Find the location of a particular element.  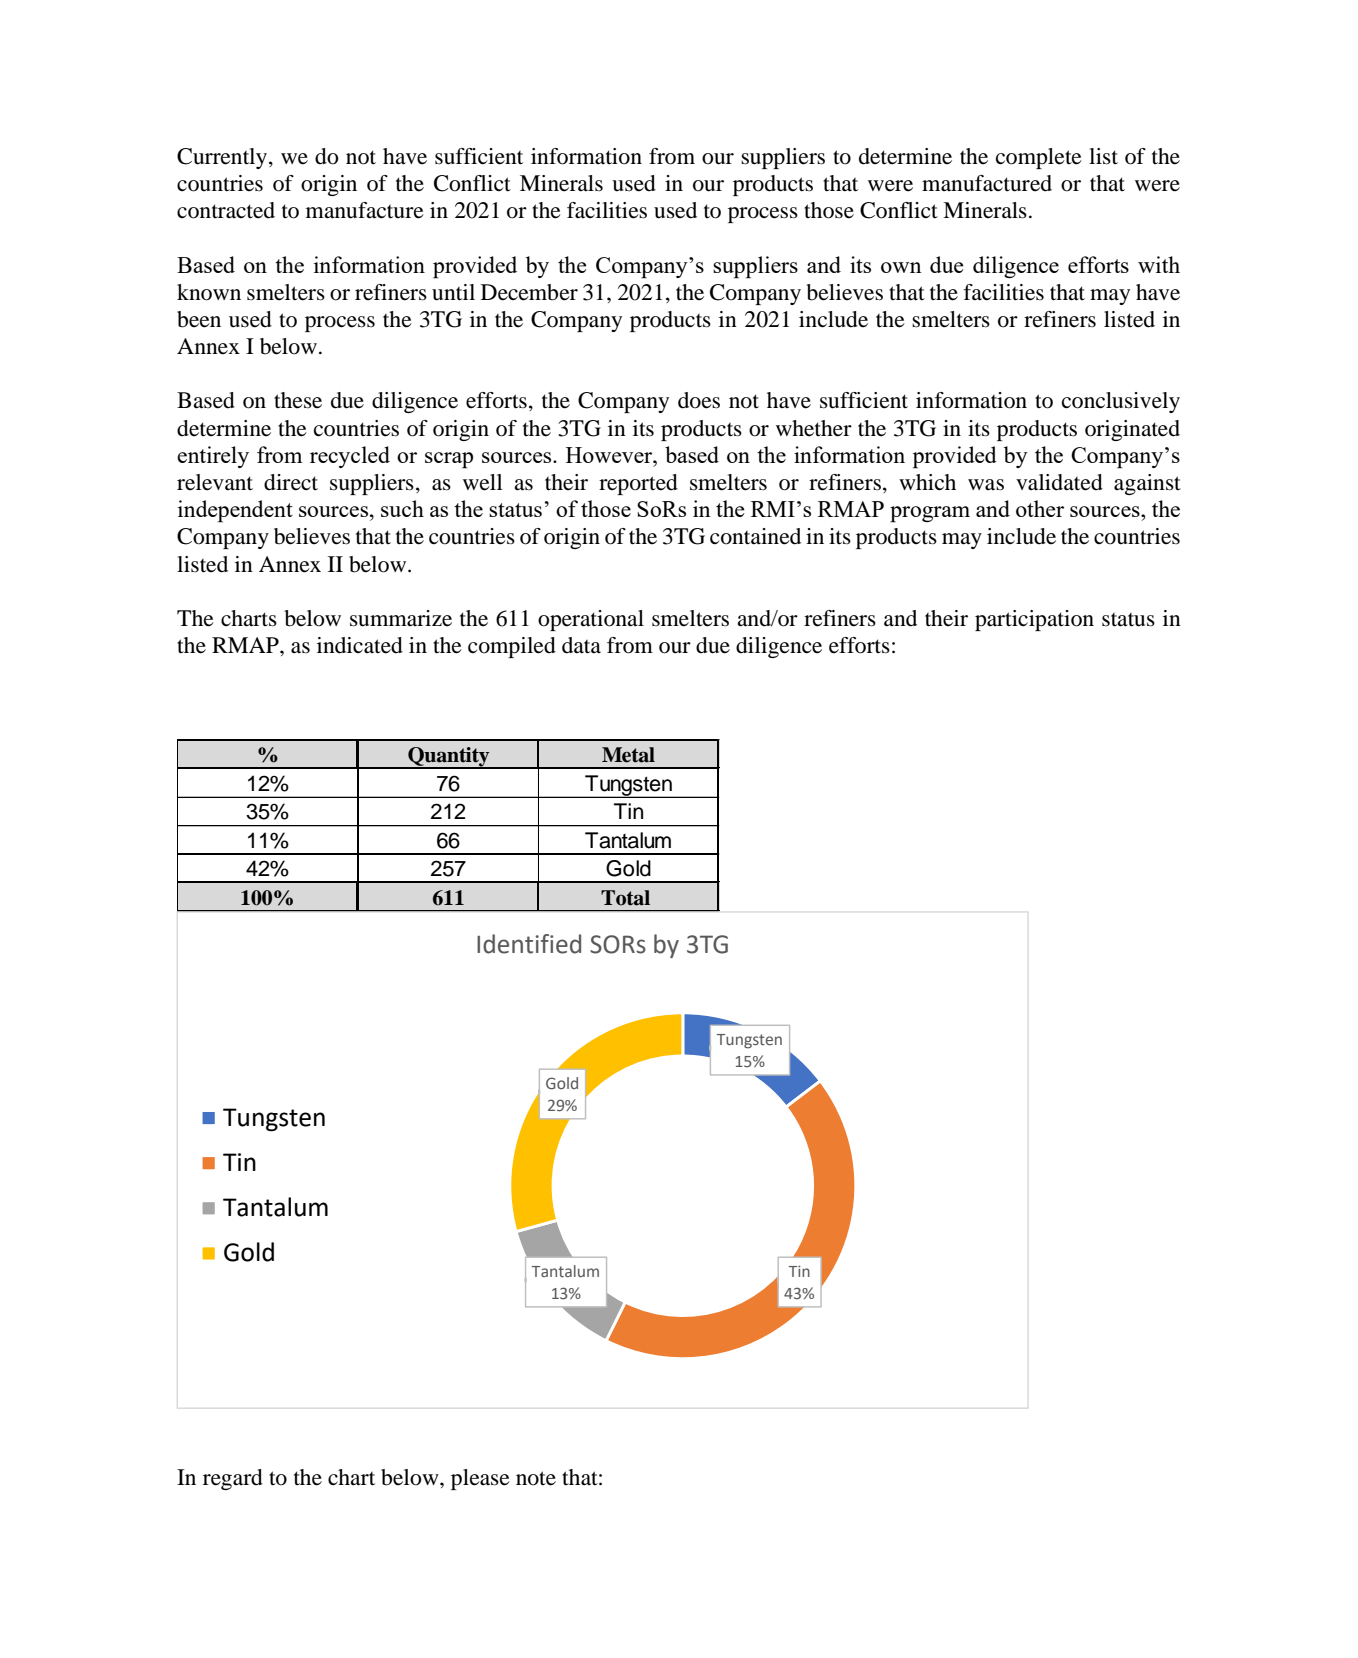

please is located at coordinates (480, 1479).
